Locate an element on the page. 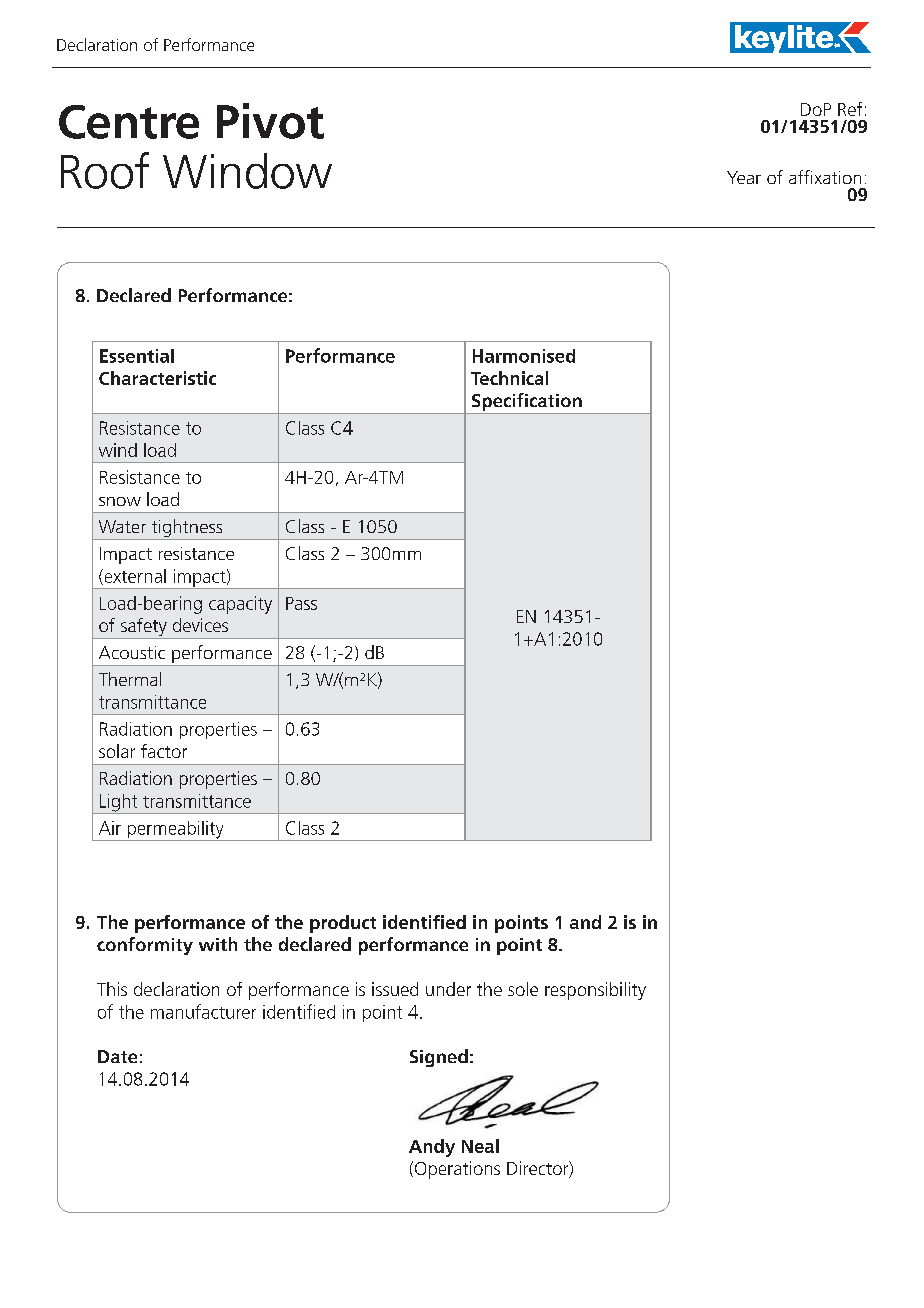 The width and height of the document is (924, 1308). Specification is located at coordinates (527, 403).
